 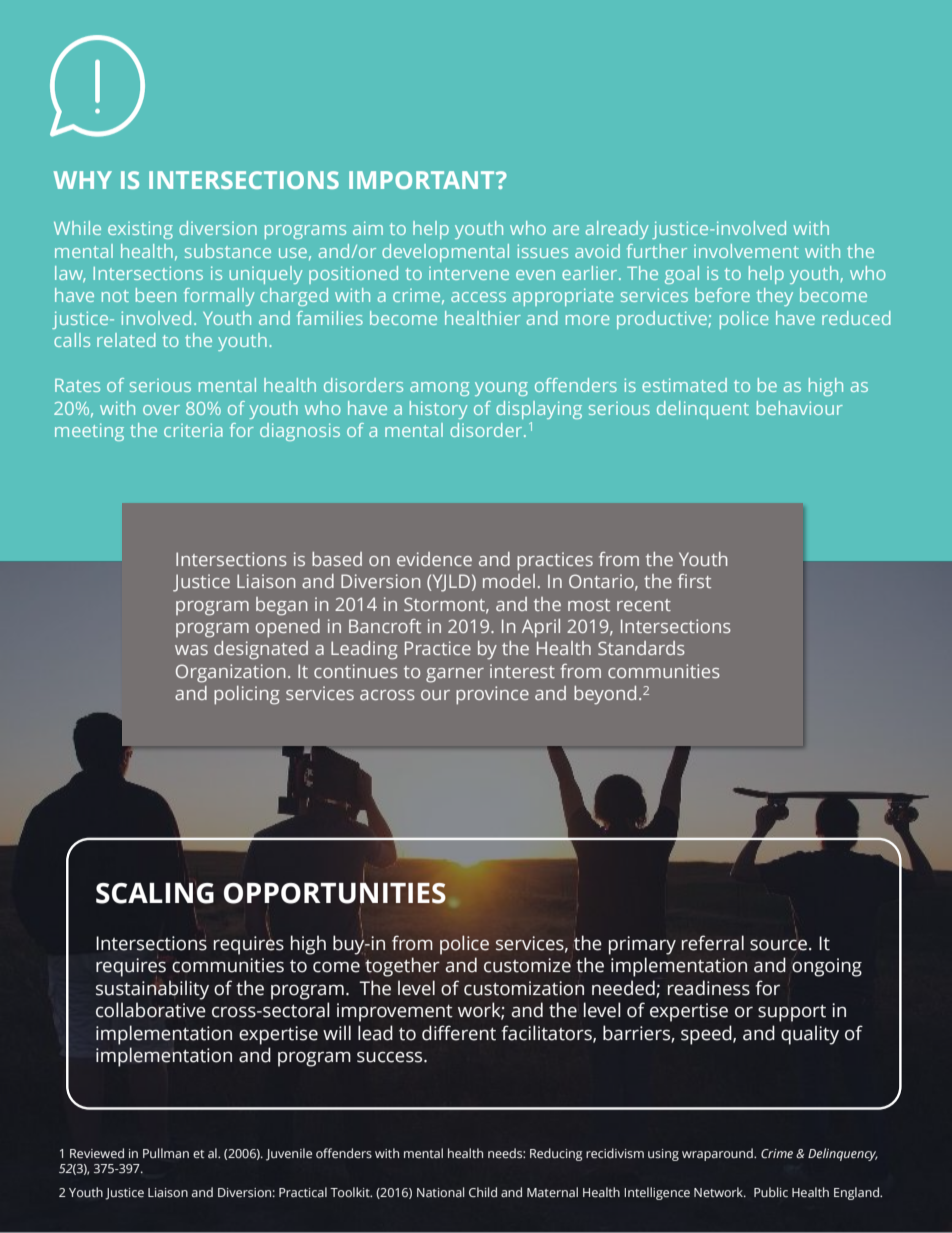 What do you see at coordinates (191, 650) in the page?
I see `was` at bounding box center [191, 650].
